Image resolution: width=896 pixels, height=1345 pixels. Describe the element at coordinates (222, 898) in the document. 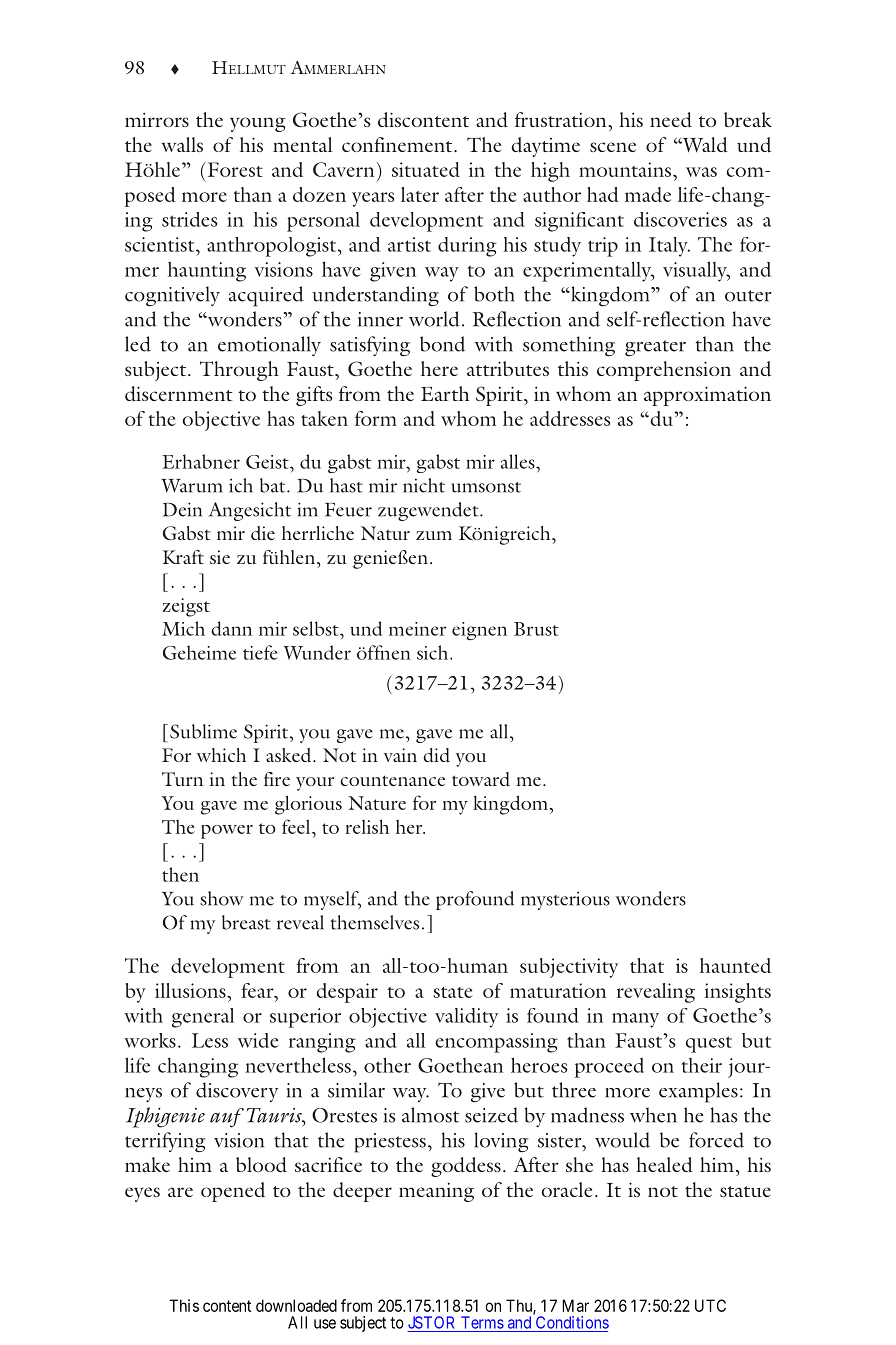

I see `show` at that location.
